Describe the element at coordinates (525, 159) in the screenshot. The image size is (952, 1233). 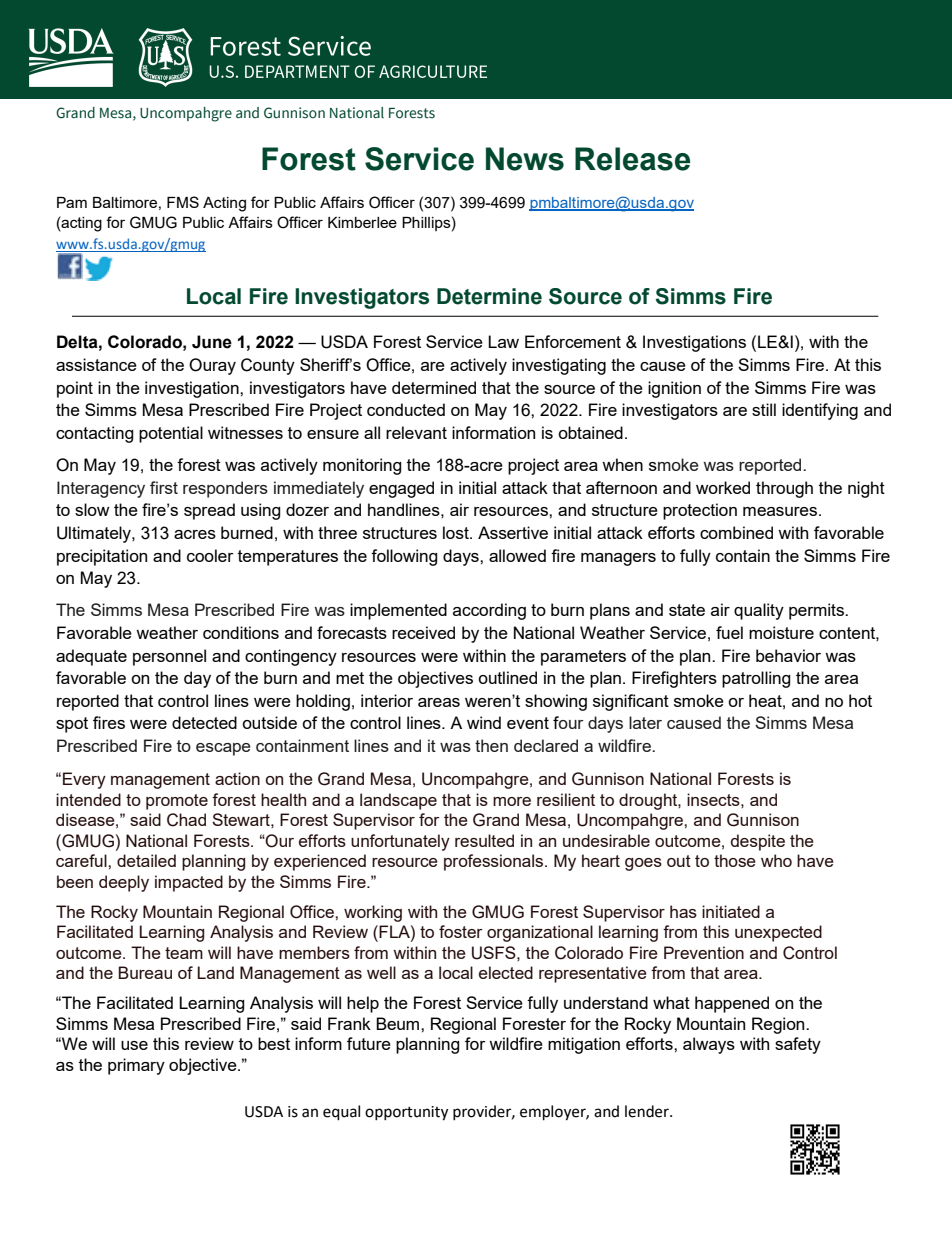
I see `News` at that location.
